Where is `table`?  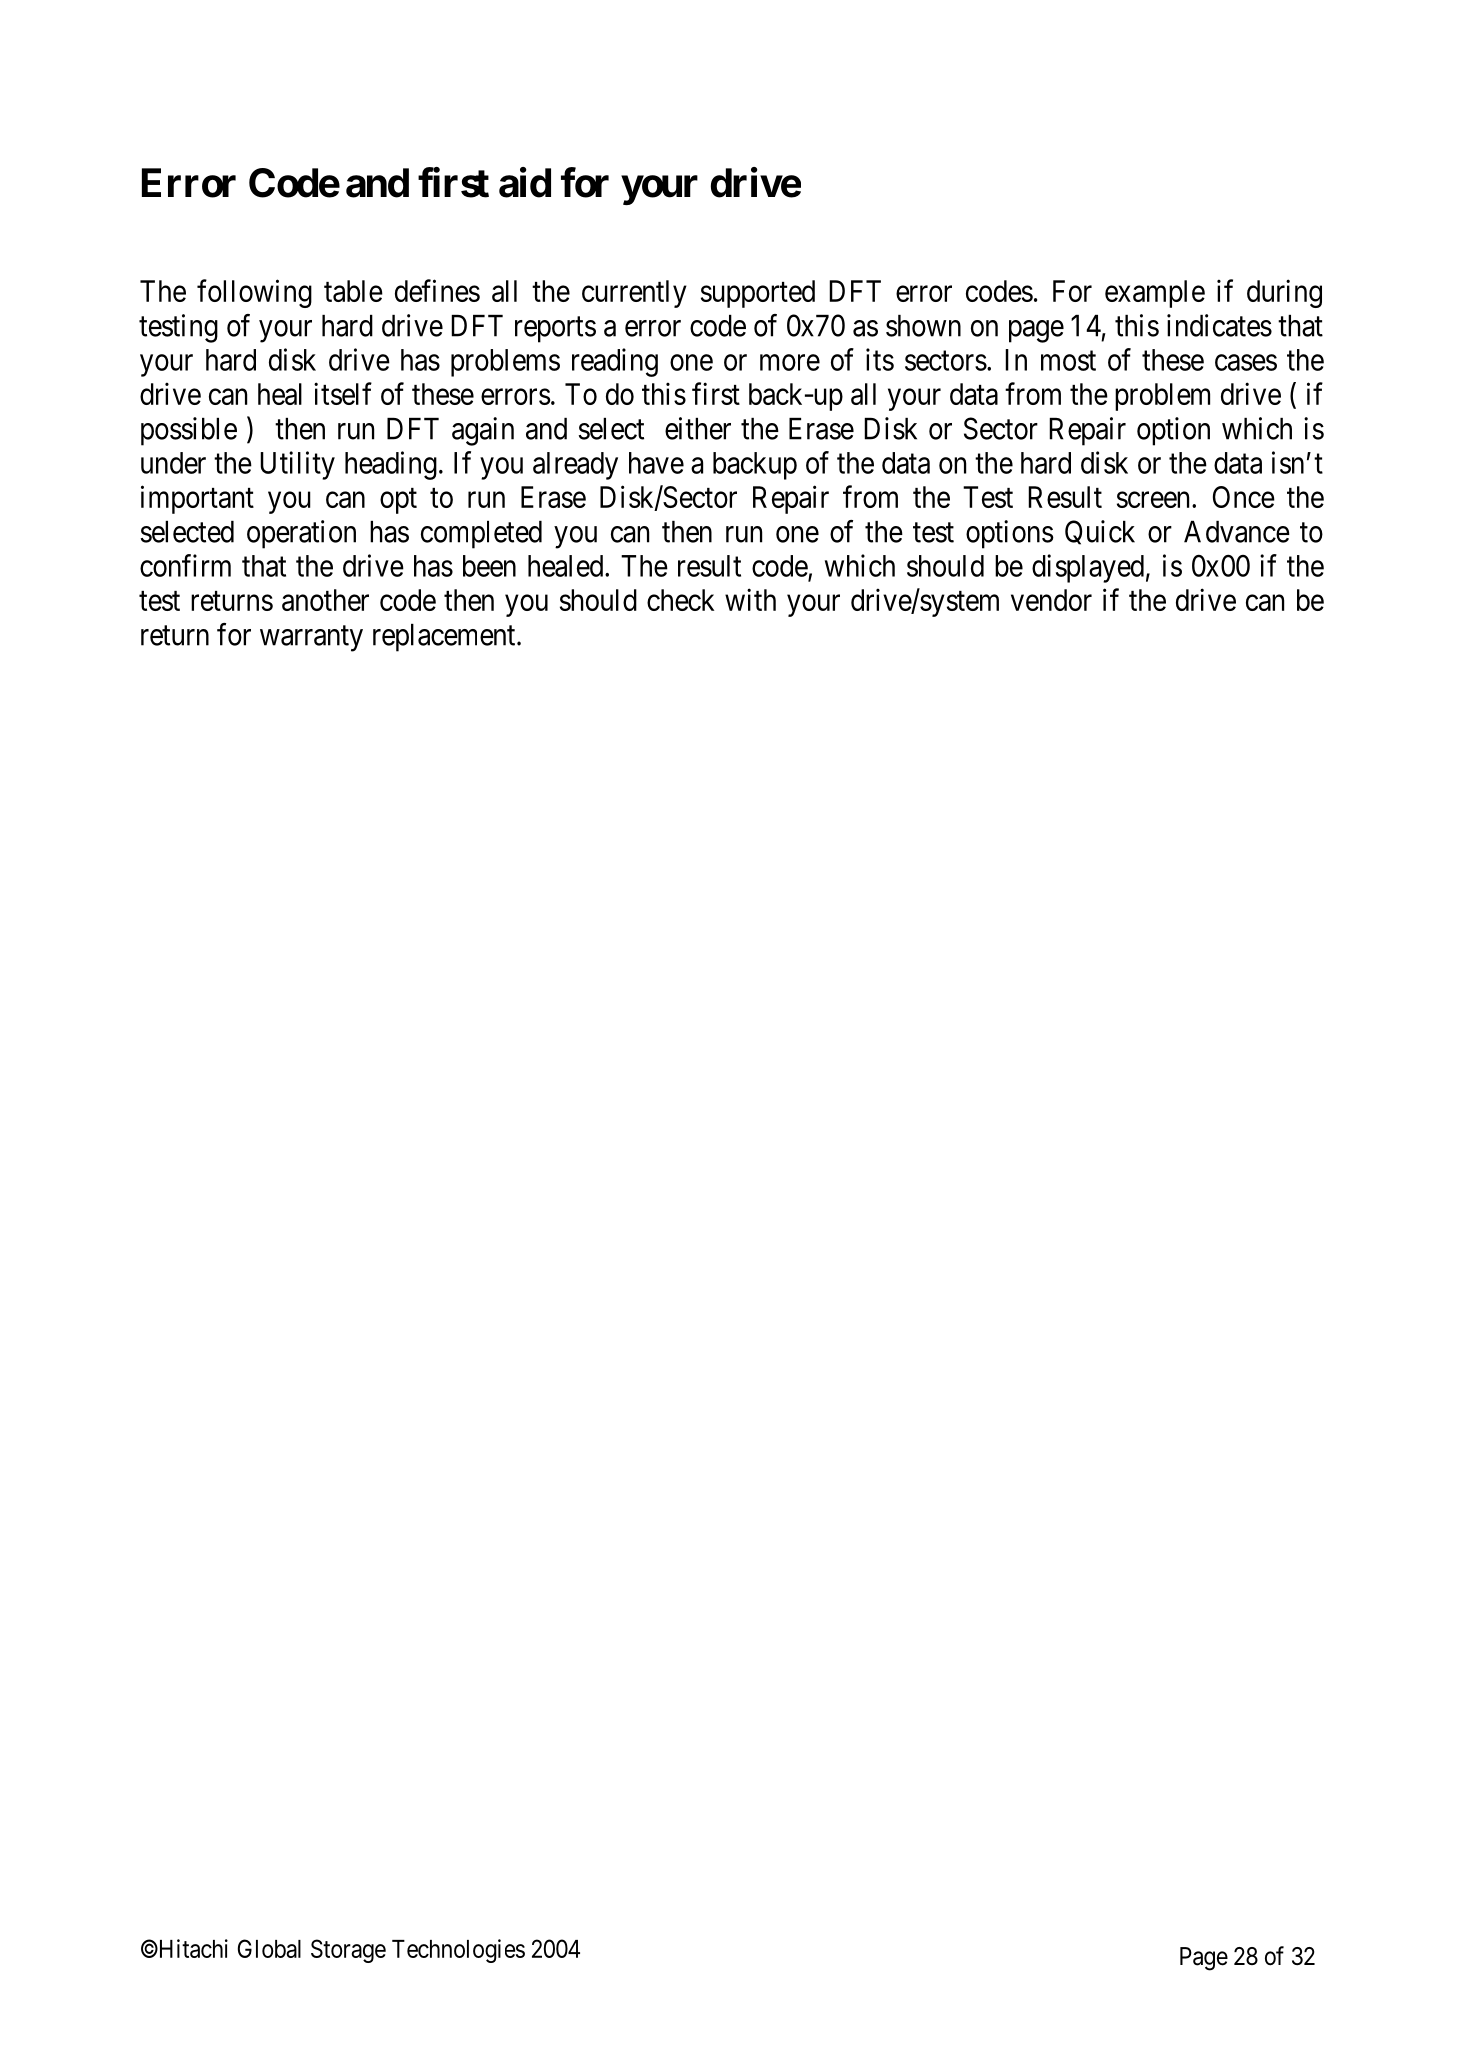 table is located at coordinates (353, 291).
